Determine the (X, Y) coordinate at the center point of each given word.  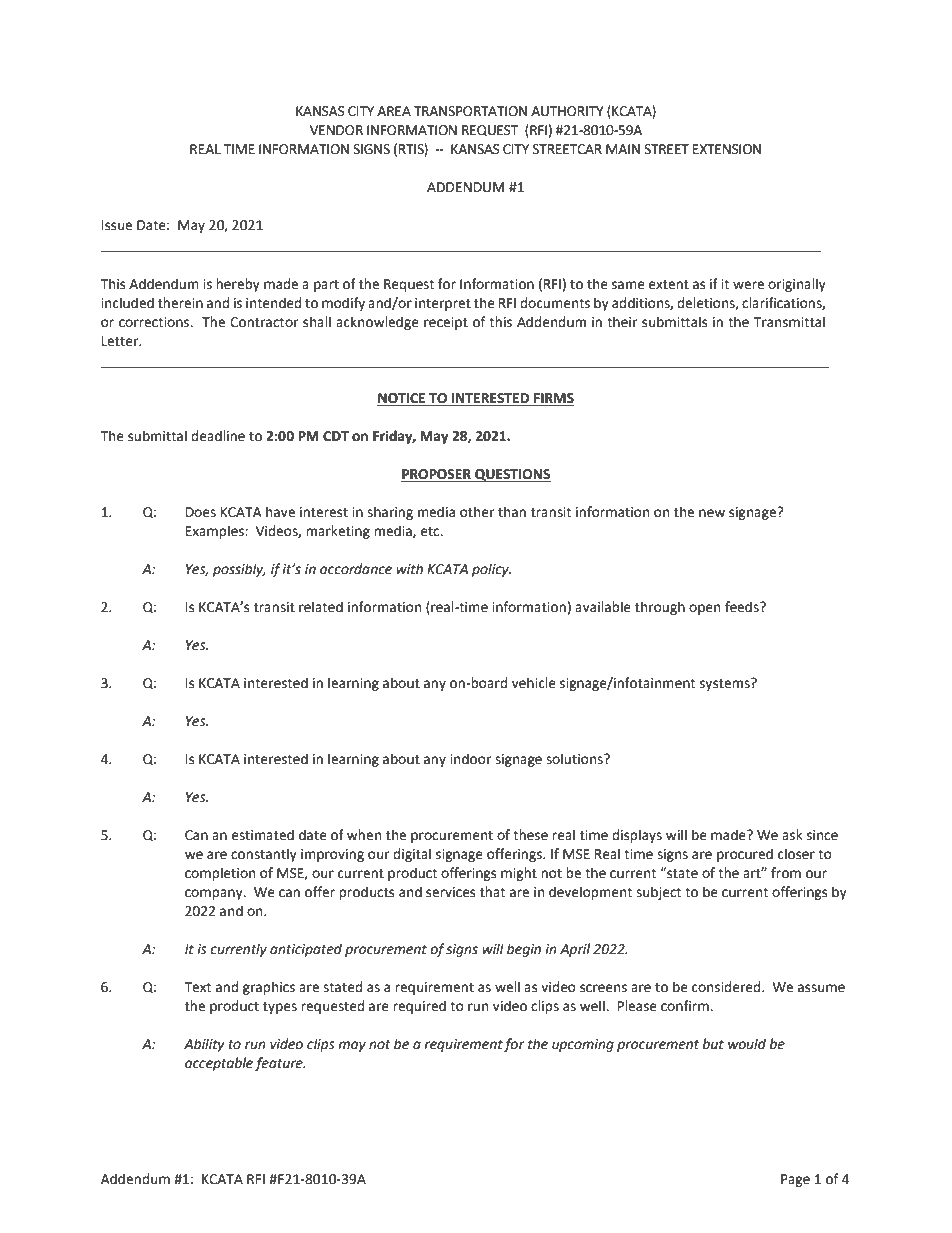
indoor (470, 759)
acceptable (219, 1064)
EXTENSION (727, 149)
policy (491, 570)
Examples (216, 532)
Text (197, 987)
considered (727, 987)
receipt (446, 323)
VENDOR (336, 130)
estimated (263, 835)
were (748, 285)
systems (726, 684)
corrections (155, 322)
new (712, 513)
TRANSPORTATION (470, 111)
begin (524, 950)
